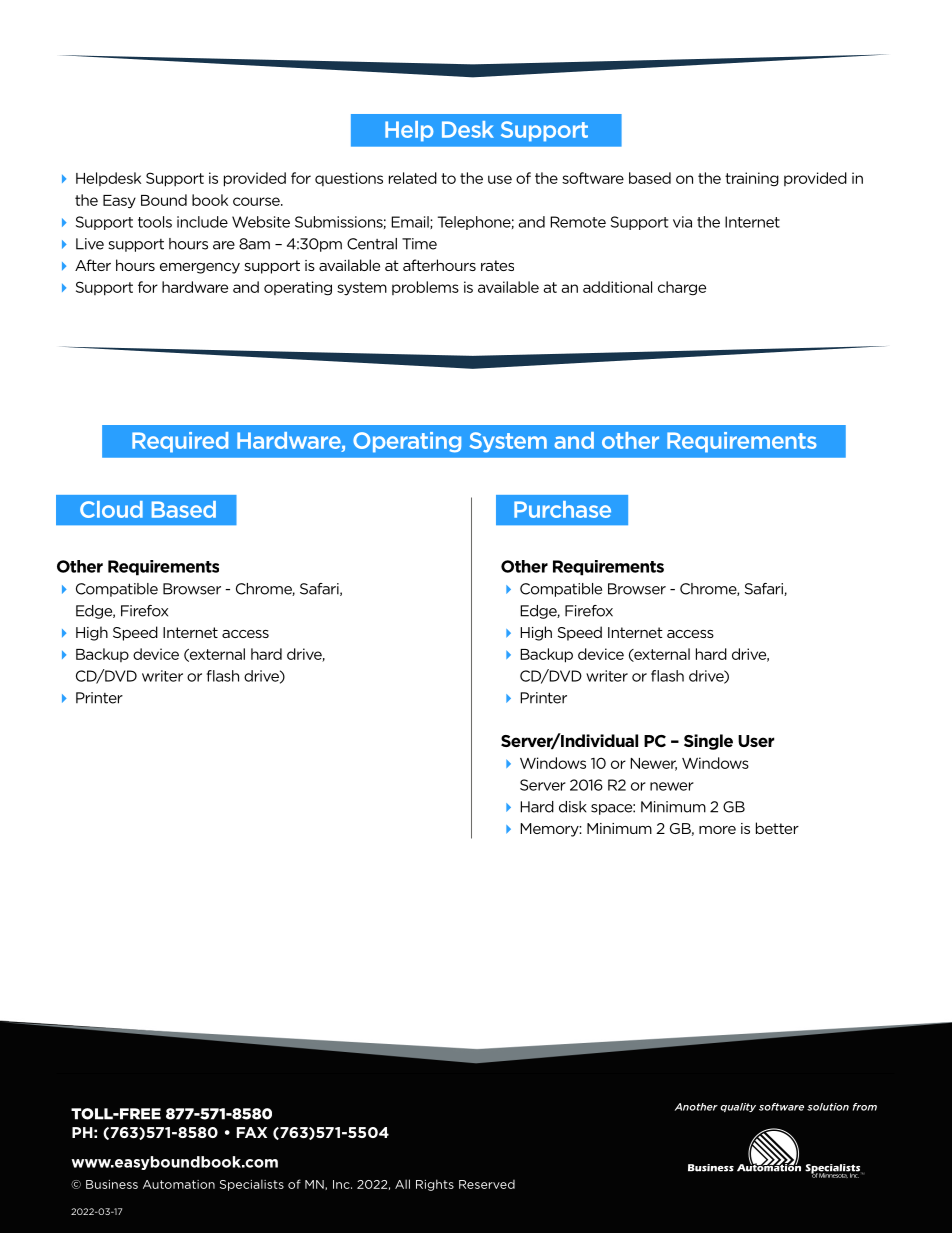 Image resolution: width=952 pixels, height=1233 pixels. What do you see at coordinates (202, 222) in the page?
I see `include` at bounding box center [202, 222].
